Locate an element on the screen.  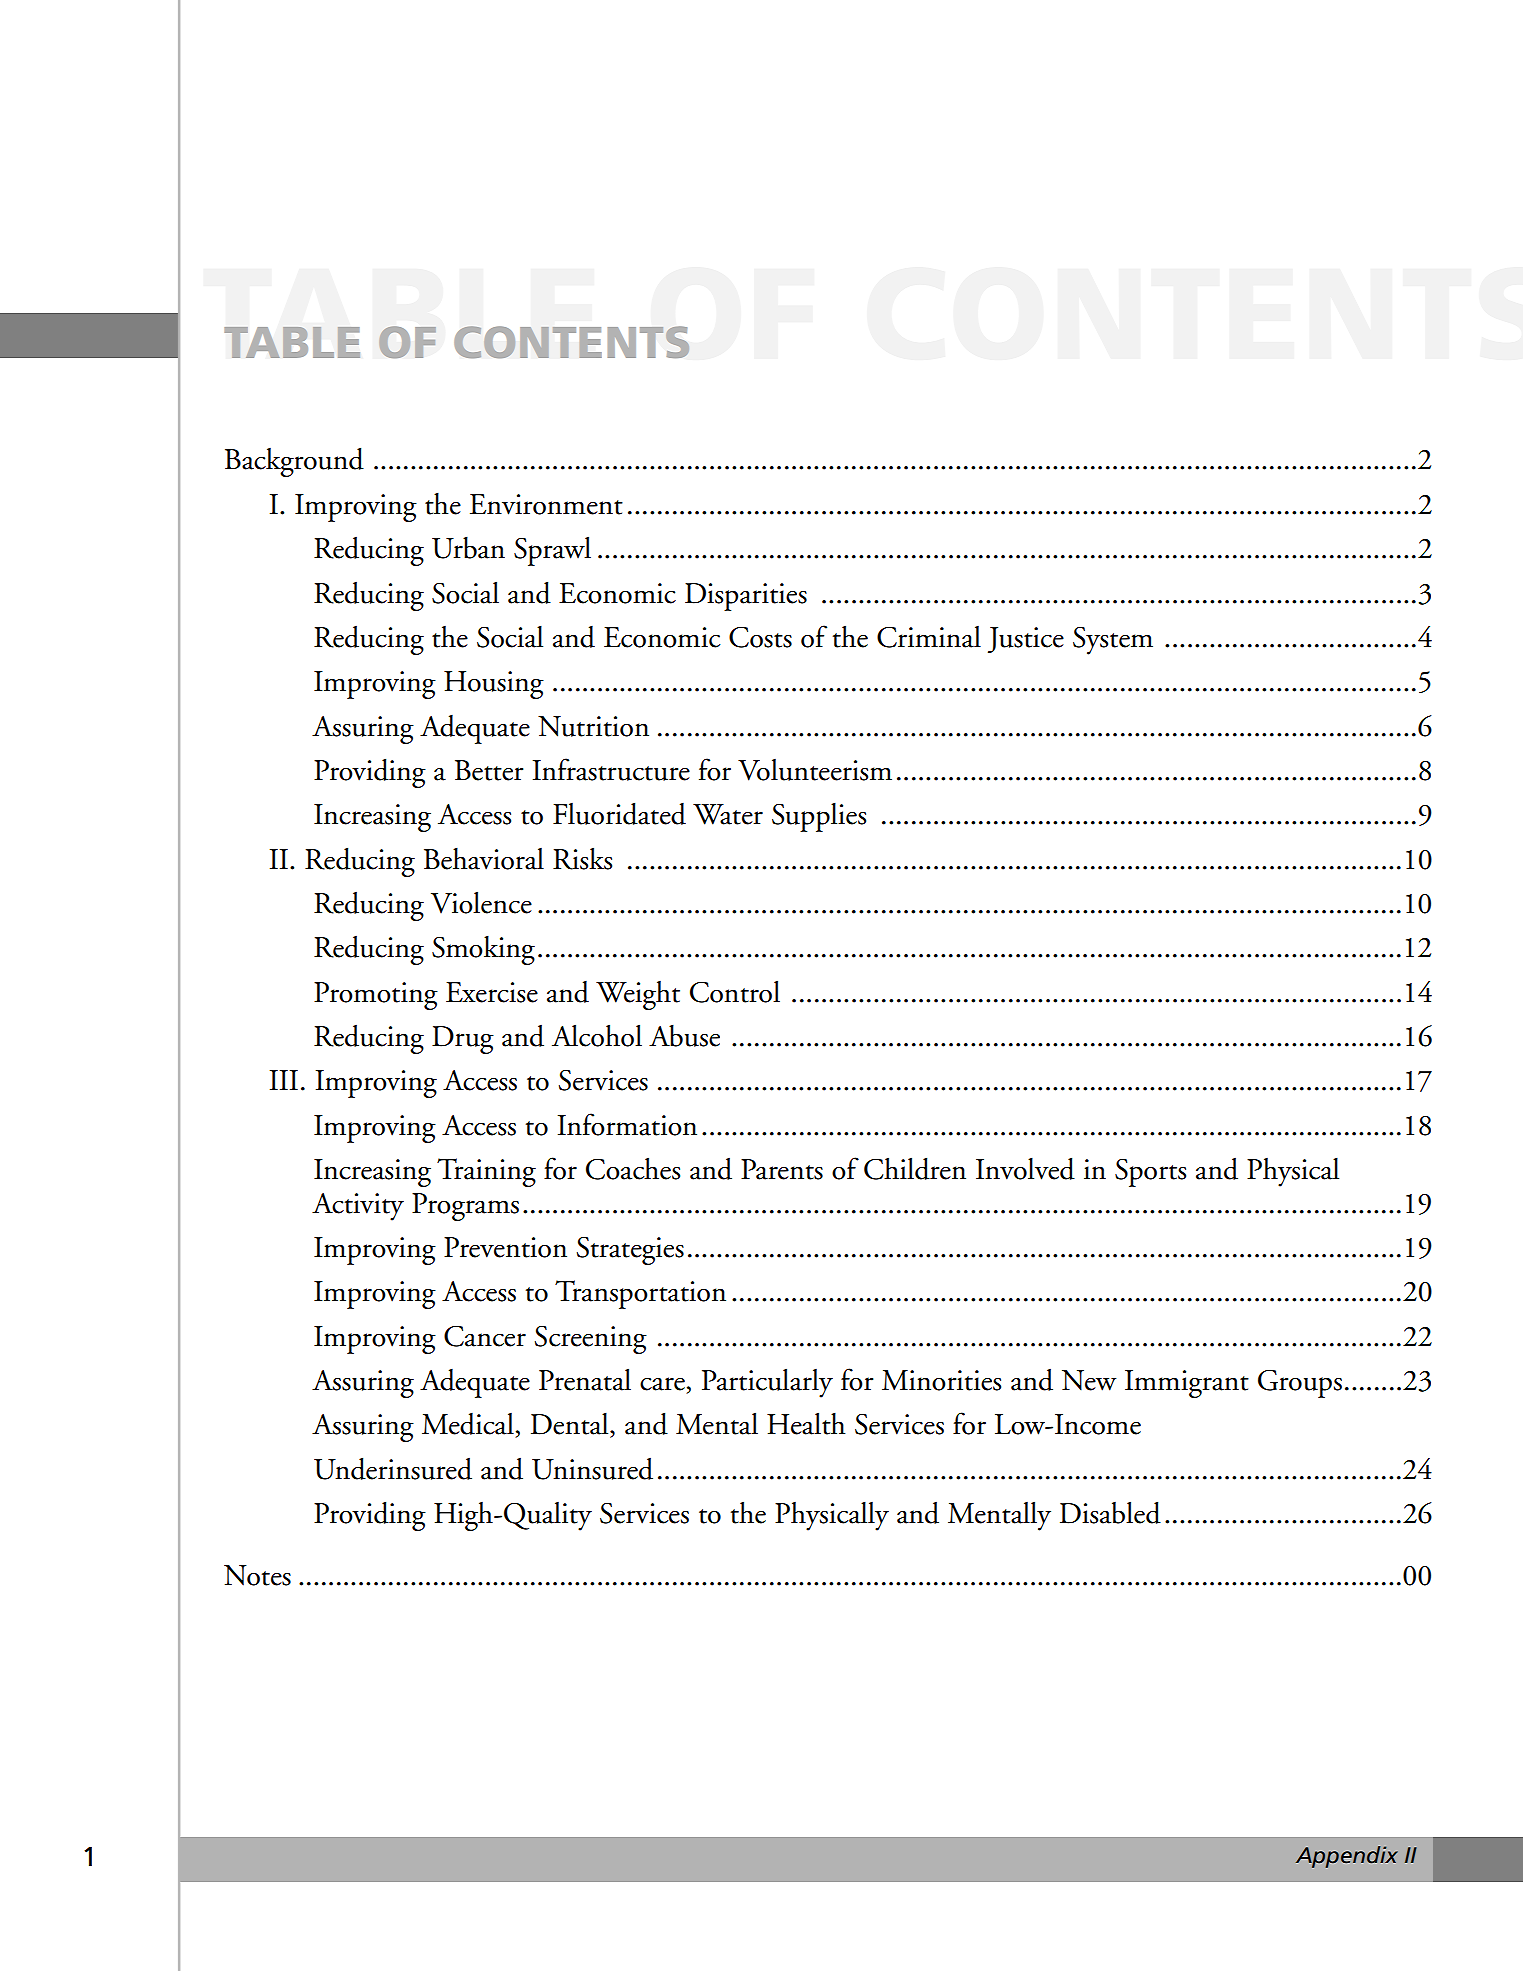
Notes is located at coordinates (257, 1575).
